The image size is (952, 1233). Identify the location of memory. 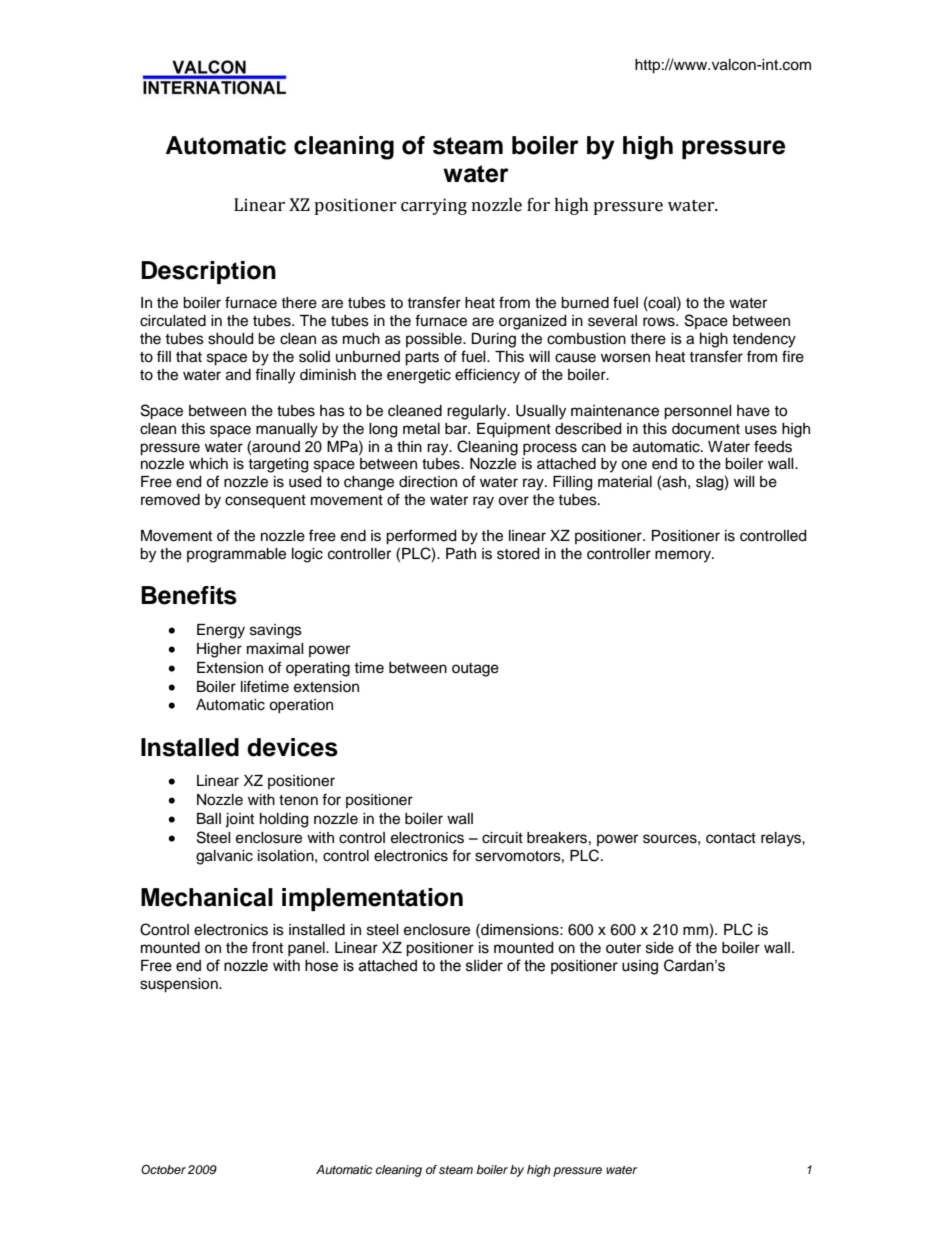
(684, 556).
